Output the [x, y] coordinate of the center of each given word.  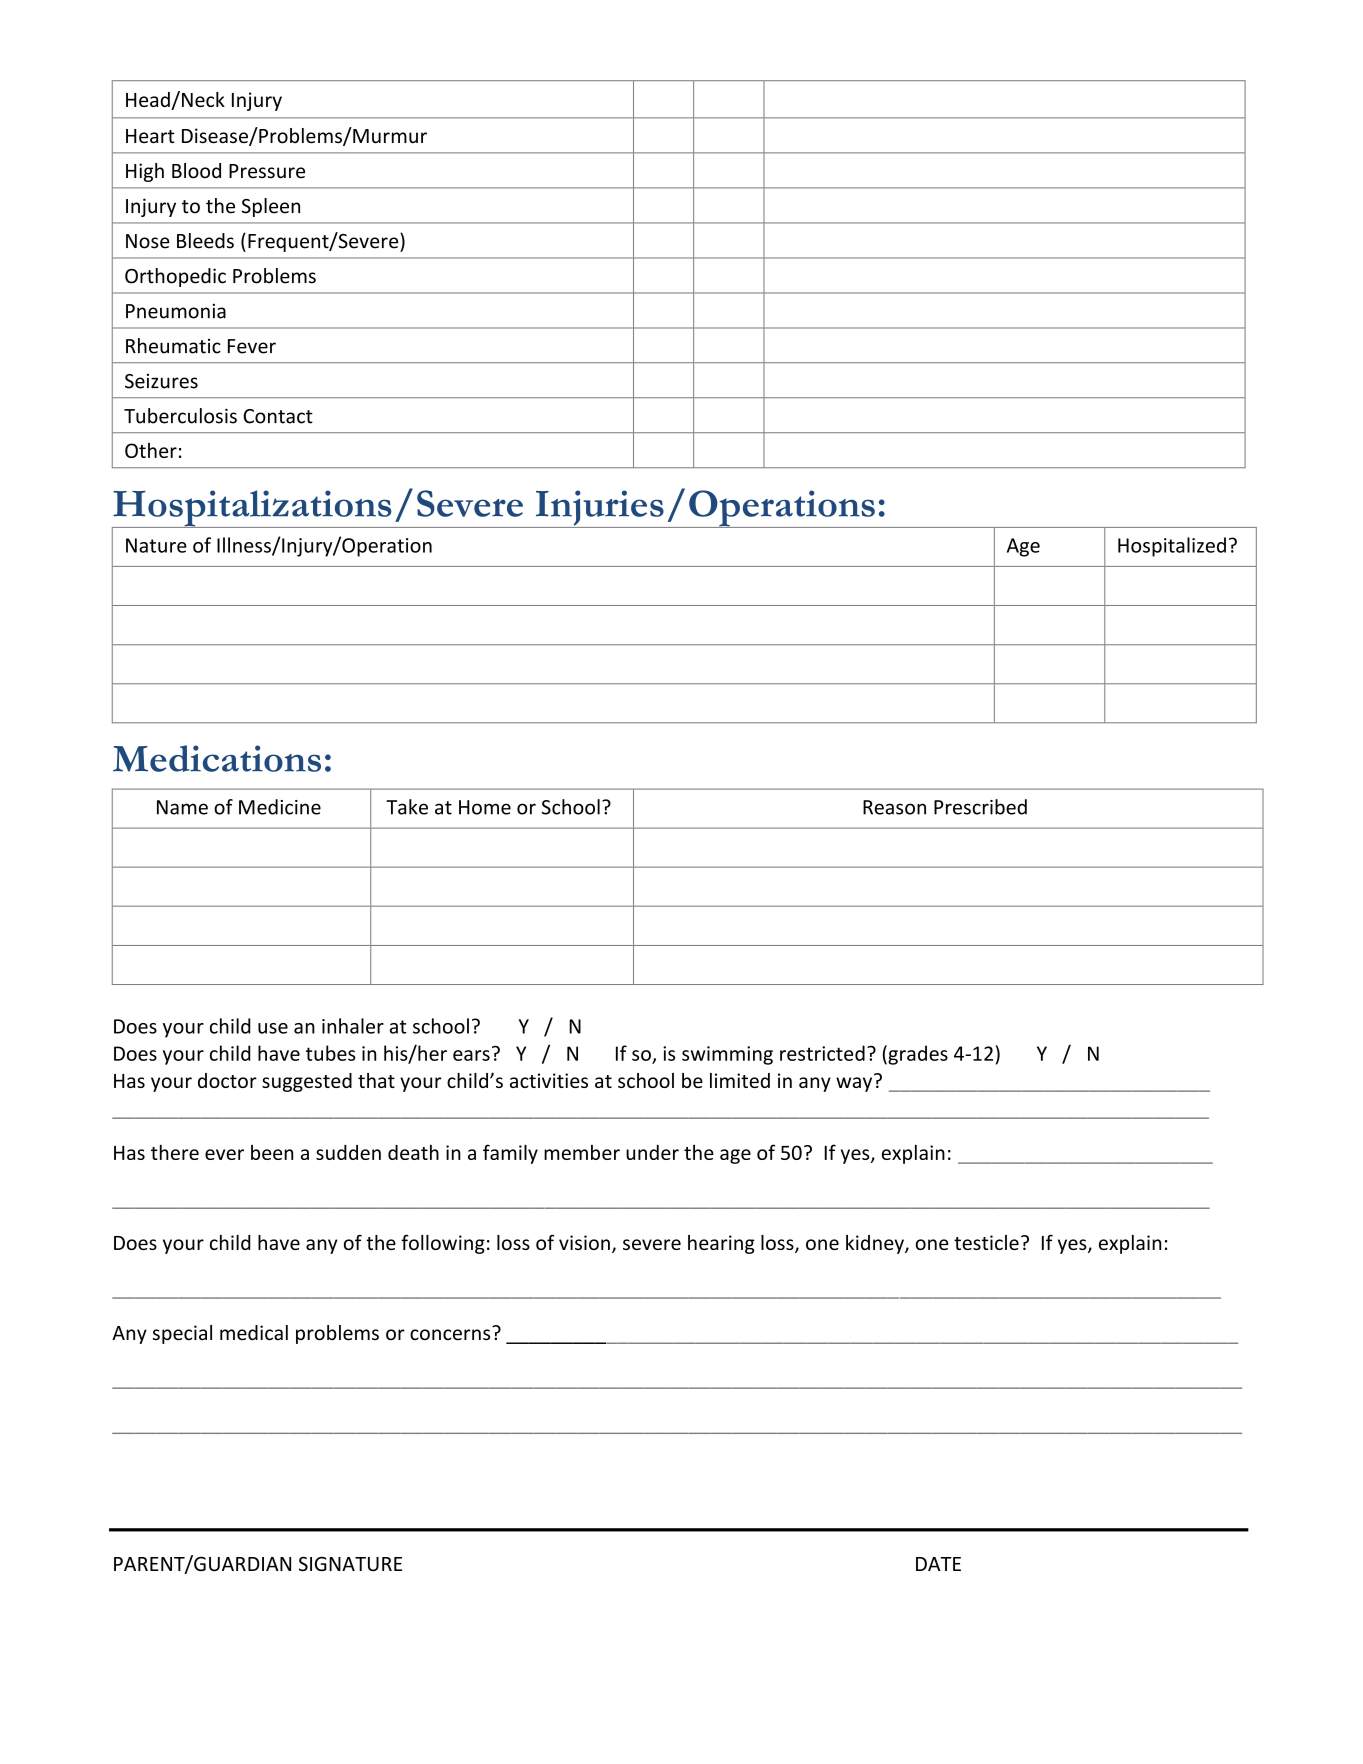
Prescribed [980, 807]
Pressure [267, 171]
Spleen [271, 207]
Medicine [280, 807]
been [272, 1152]
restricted [822, 1053]
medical [254, 1333]
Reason [894, 807]
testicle [986, 1242]
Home [485, 807]
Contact [278, 416]
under [652, 1152]
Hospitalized [1172, 547]
